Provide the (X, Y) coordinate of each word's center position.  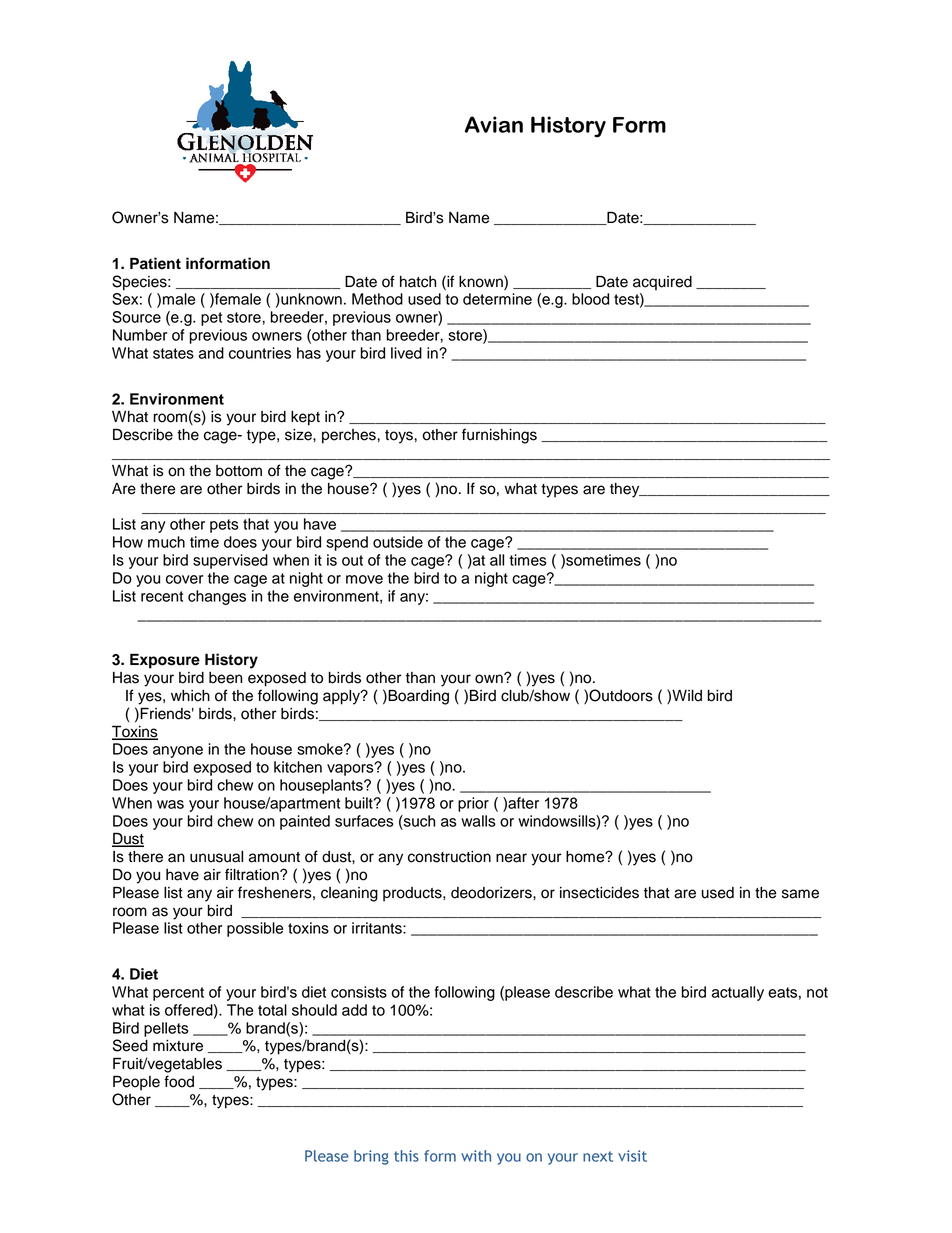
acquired (662, 283)
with (476, 1156)
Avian (494, 124)
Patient (155, 263)
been (225, 678)
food (179, 1081)
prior (473, 804)
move (364, 579)
